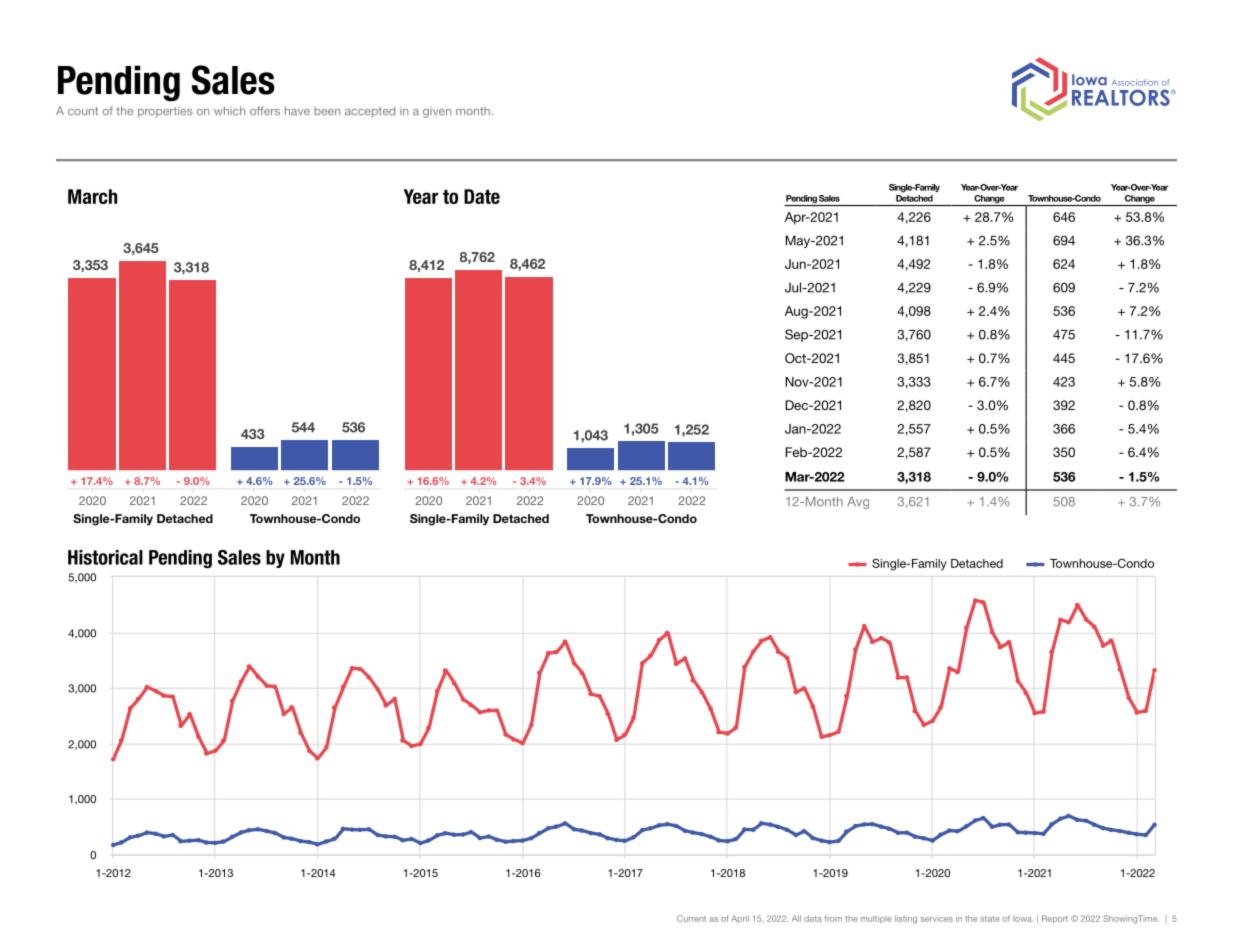 This page has height=952, width=1233. Describe the element at coordinates (796, 918) in the page. I see `All` at that location.
